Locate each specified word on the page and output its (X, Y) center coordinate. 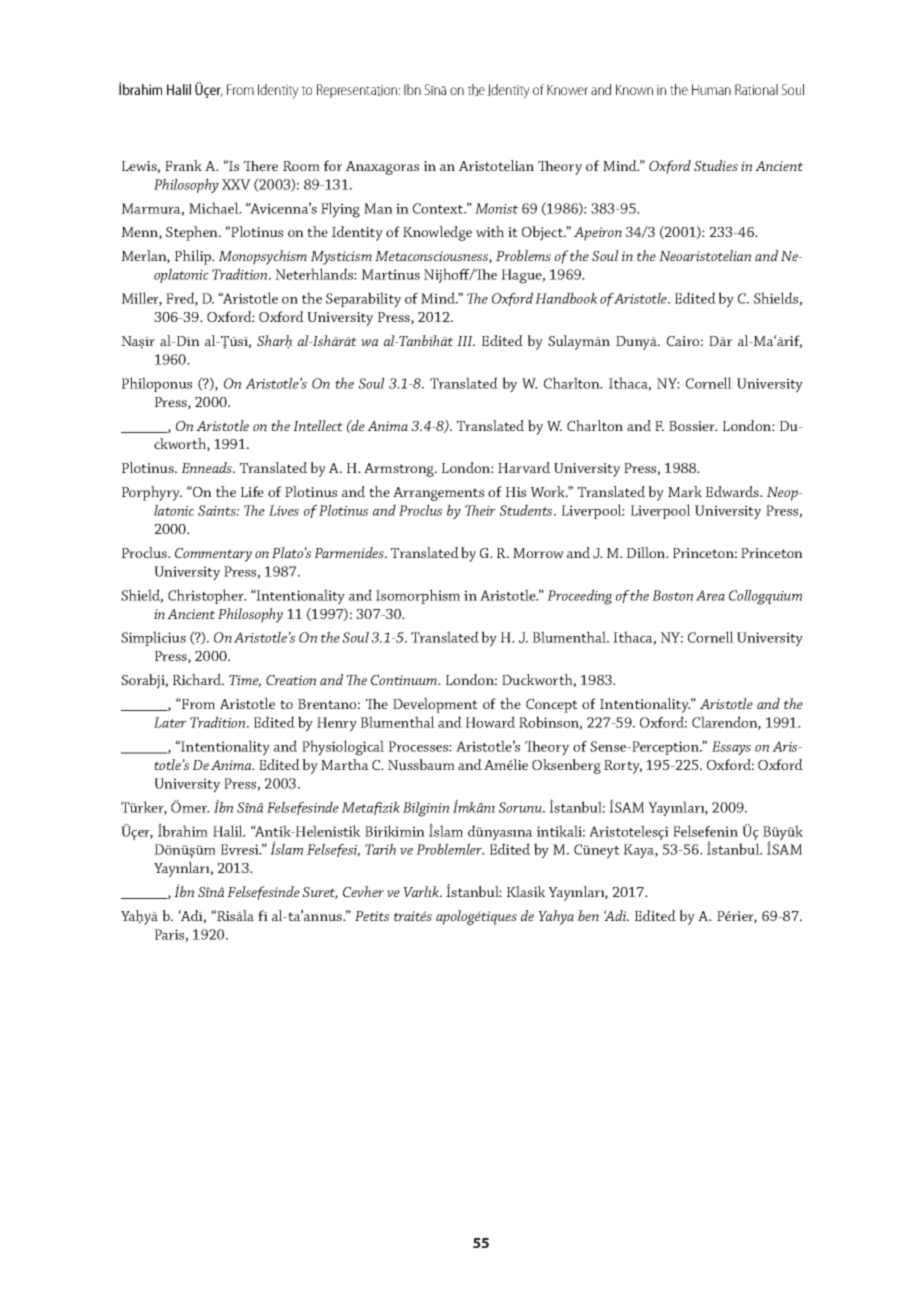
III (466, 341)
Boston (672, 595)
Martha (345, 764)
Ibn (412, 89)
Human (711, 89)
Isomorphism (418, 596)
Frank (183, 165)
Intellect (318, 425)
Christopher (207, 596)
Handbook (566, 298)
